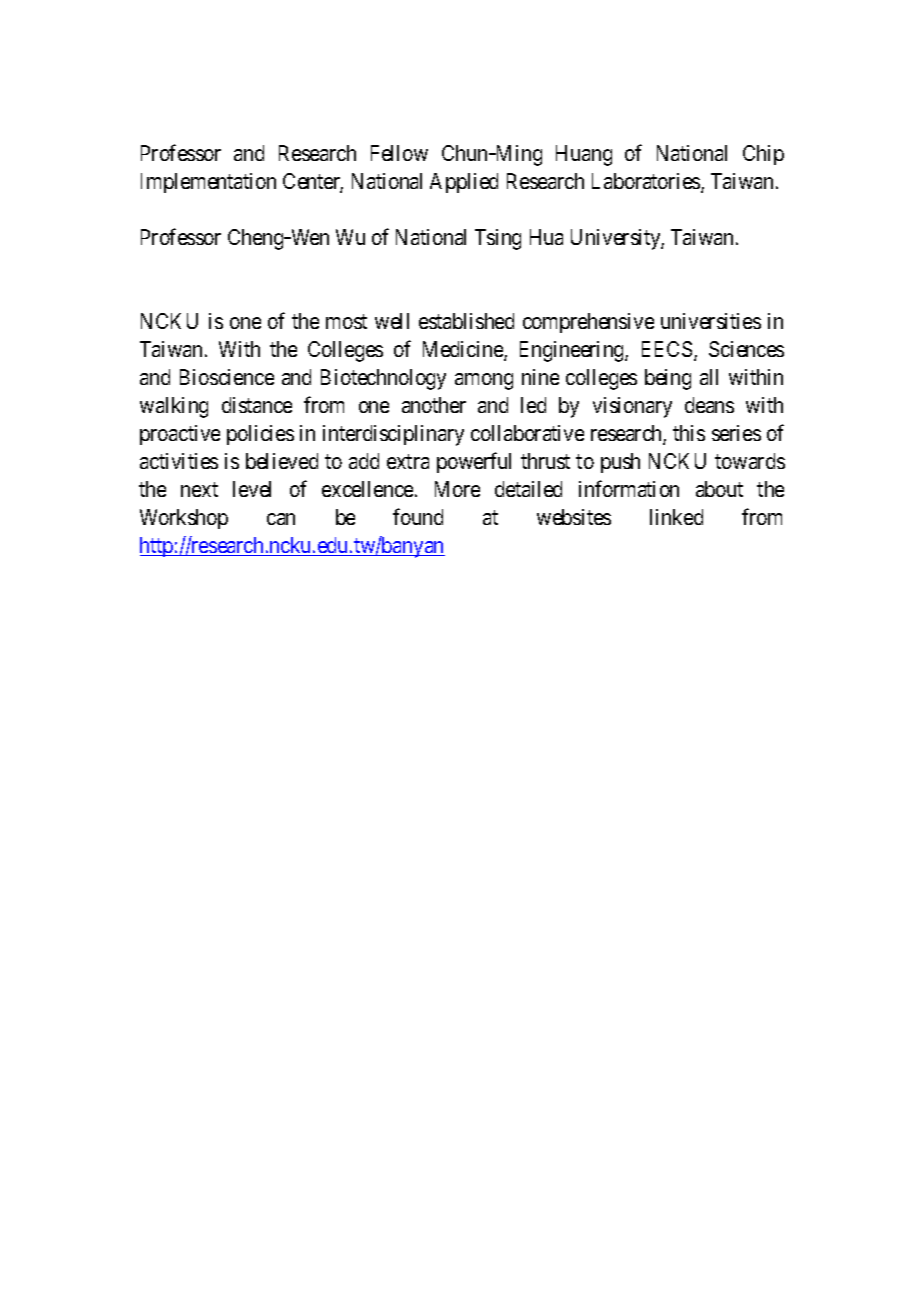 This document has height=1308, width=924. Describe the element at coordinates (418, 516) in the document. I see `found` at that location.
